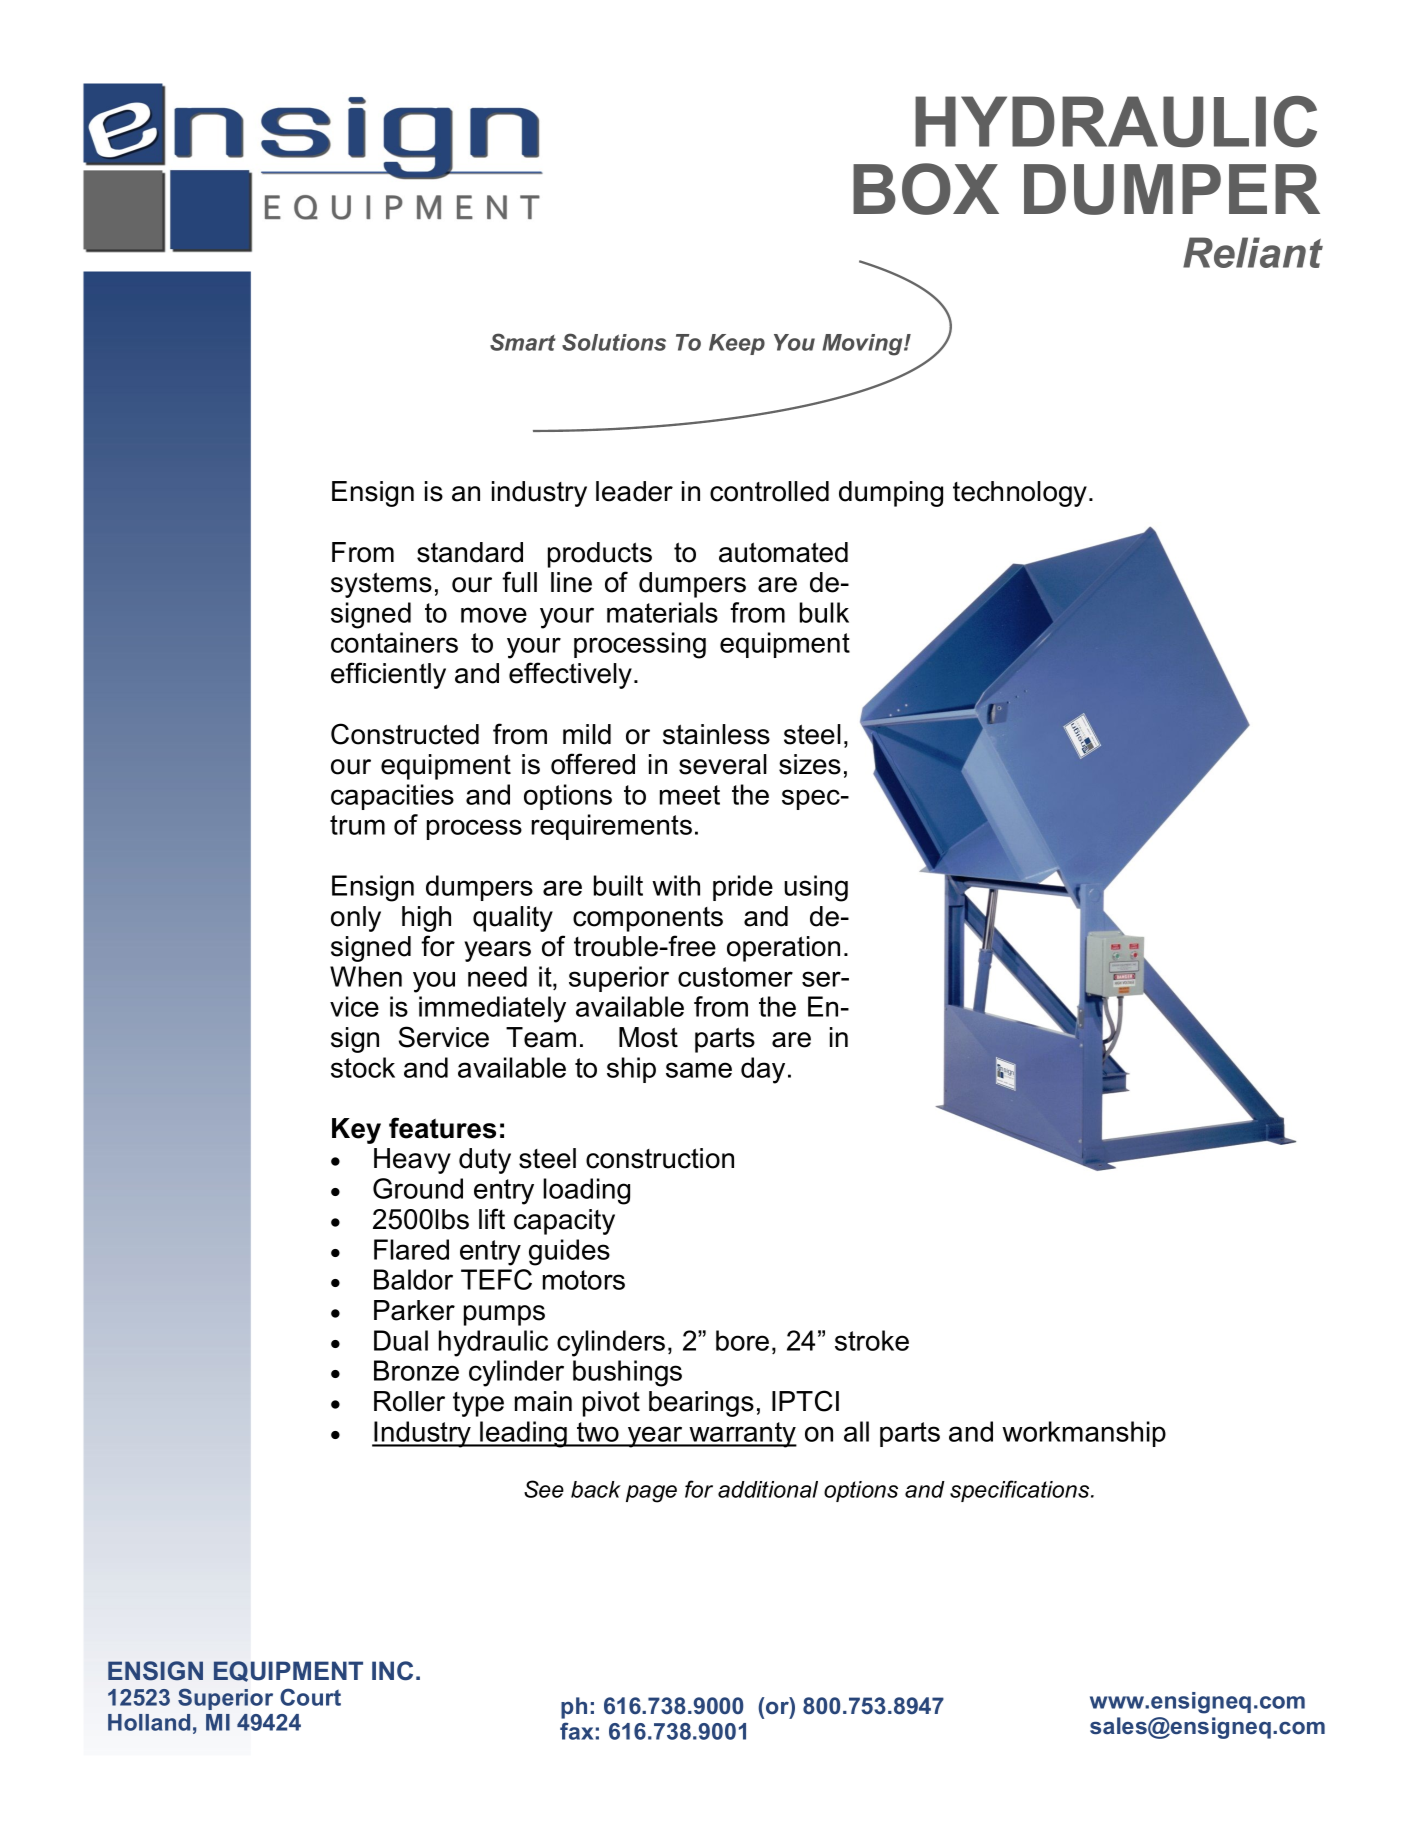  What do you see at coordinates (816, 888) in the screenshot?
I see `using` at bounding box center [816, 888].
